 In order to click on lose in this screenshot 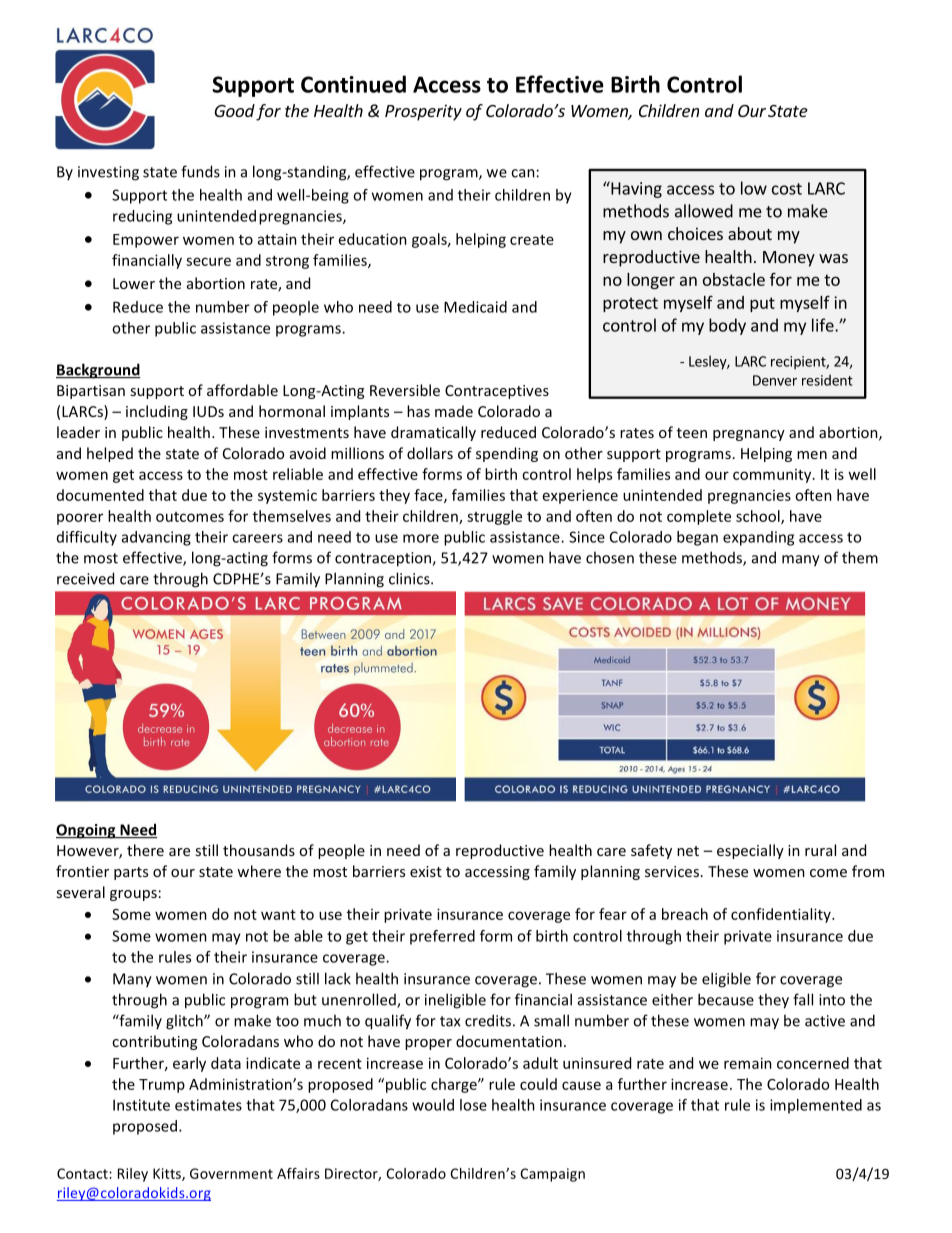, I will do `click(473, 1105)`.
